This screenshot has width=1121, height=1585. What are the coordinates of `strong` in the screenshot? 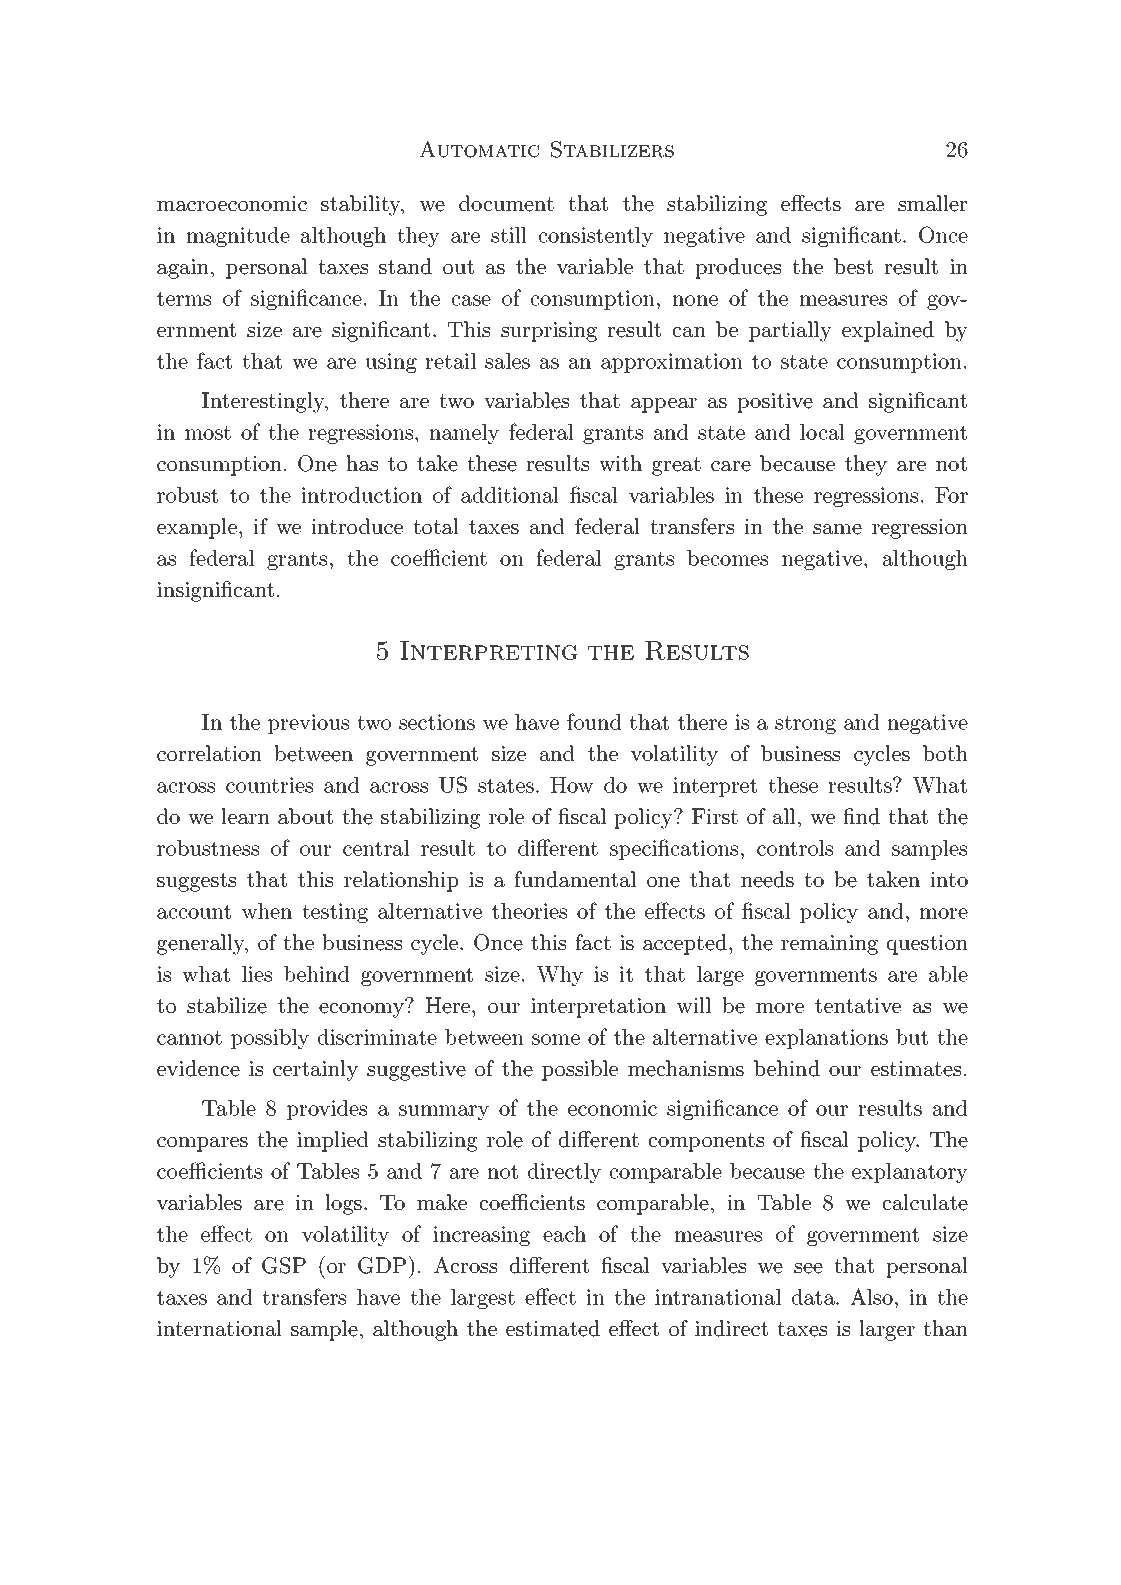 It's located at (805, 724).
